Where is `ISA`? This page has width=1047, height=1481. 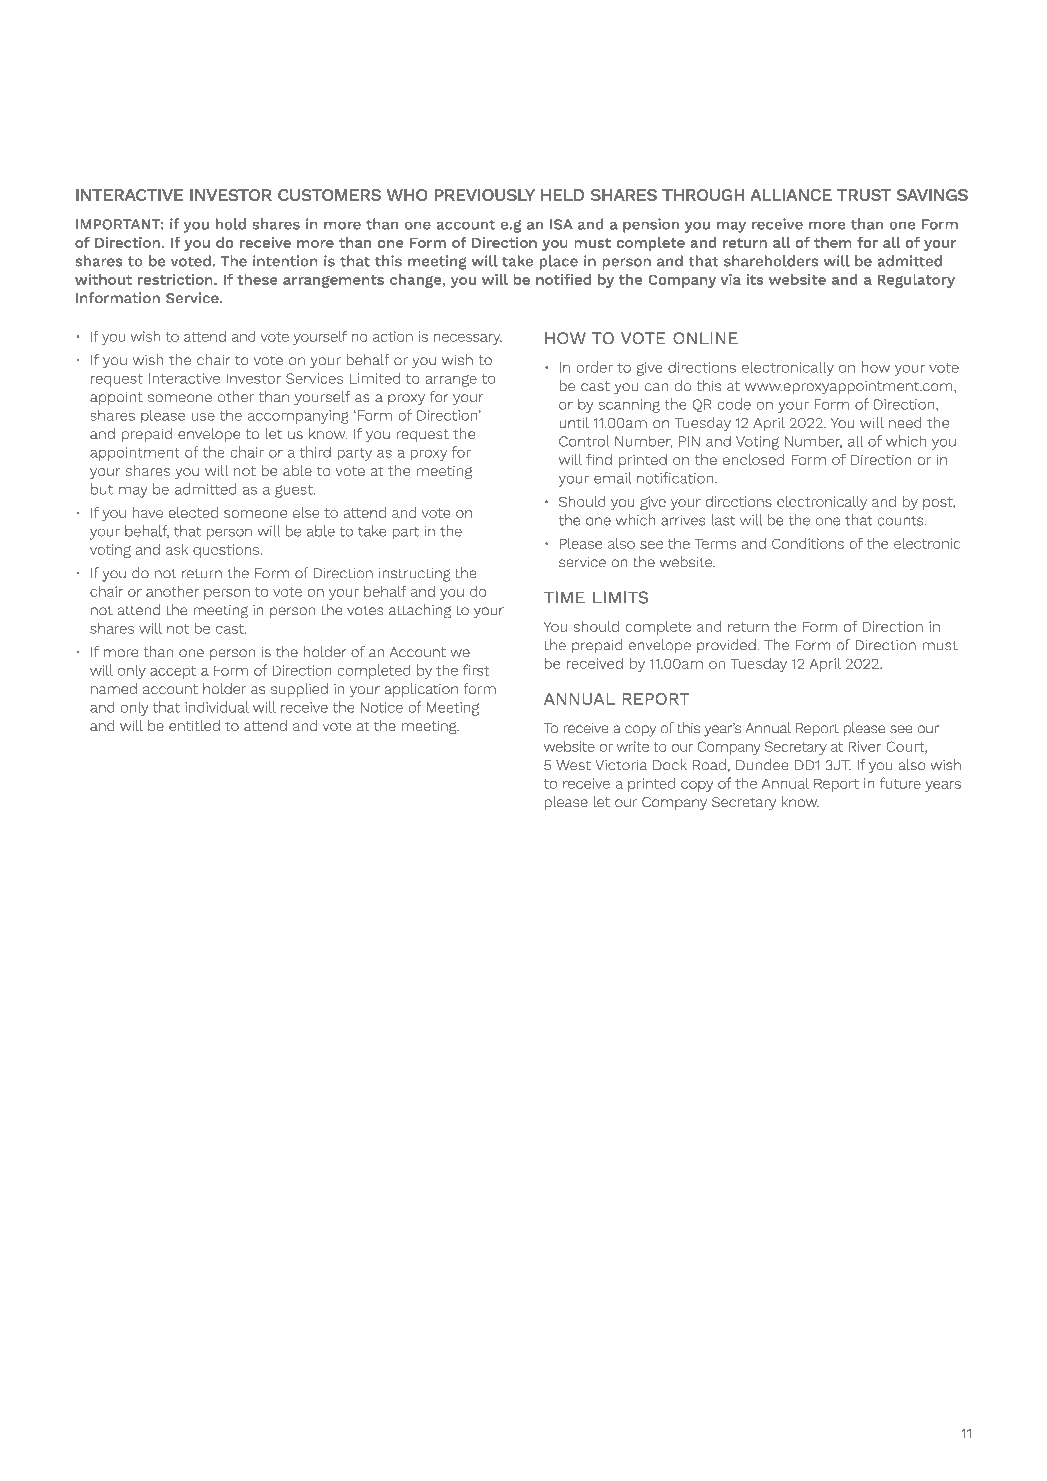 ISA is located at coordinates (561, 224).
